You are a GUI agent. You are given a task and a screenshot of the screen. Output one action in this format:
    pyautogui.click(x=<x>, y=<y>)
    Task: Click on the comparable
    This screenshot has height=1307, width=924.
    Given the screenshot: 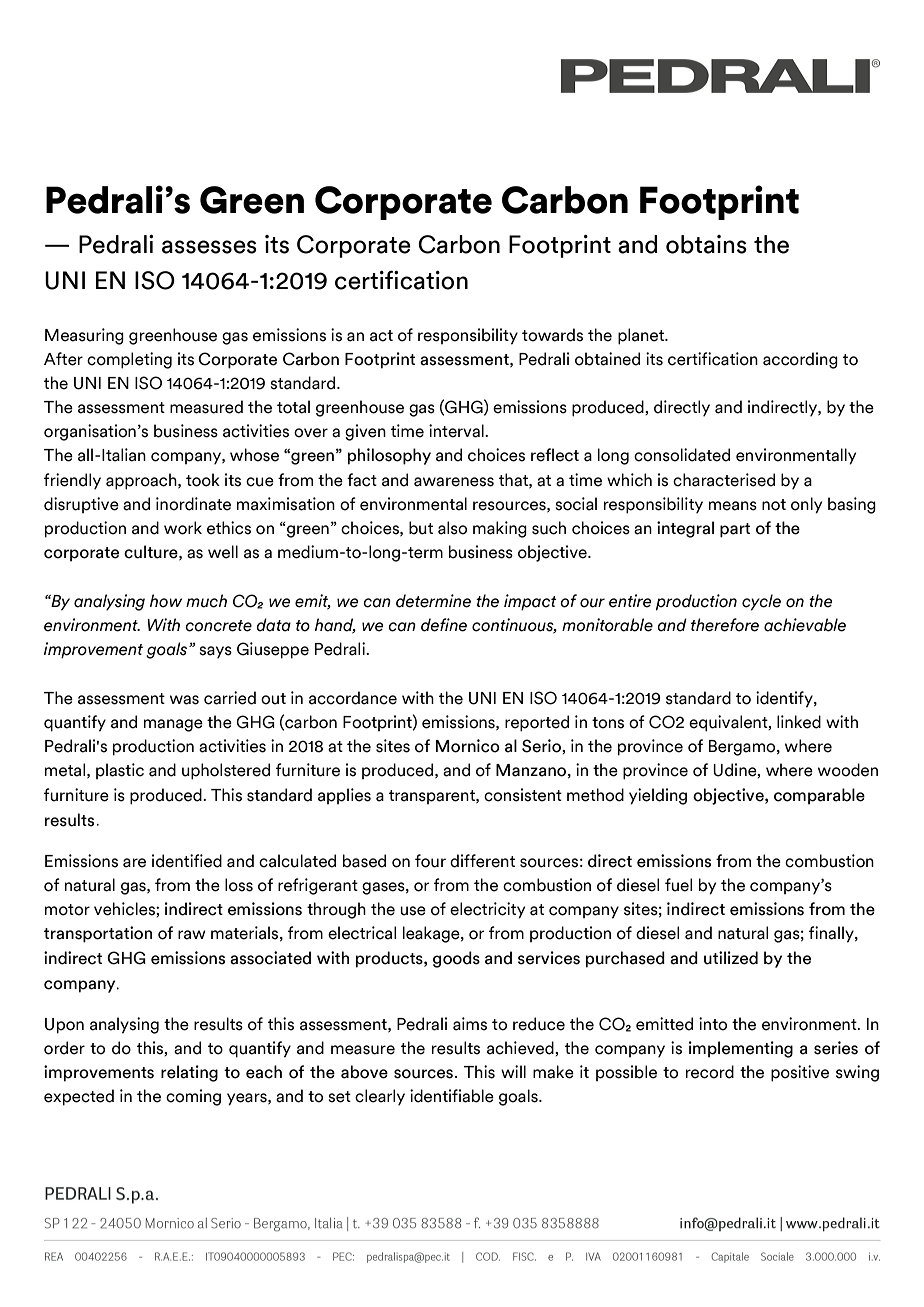 What is the action you would take?
    pyautogui.click(x=819, y=796)
